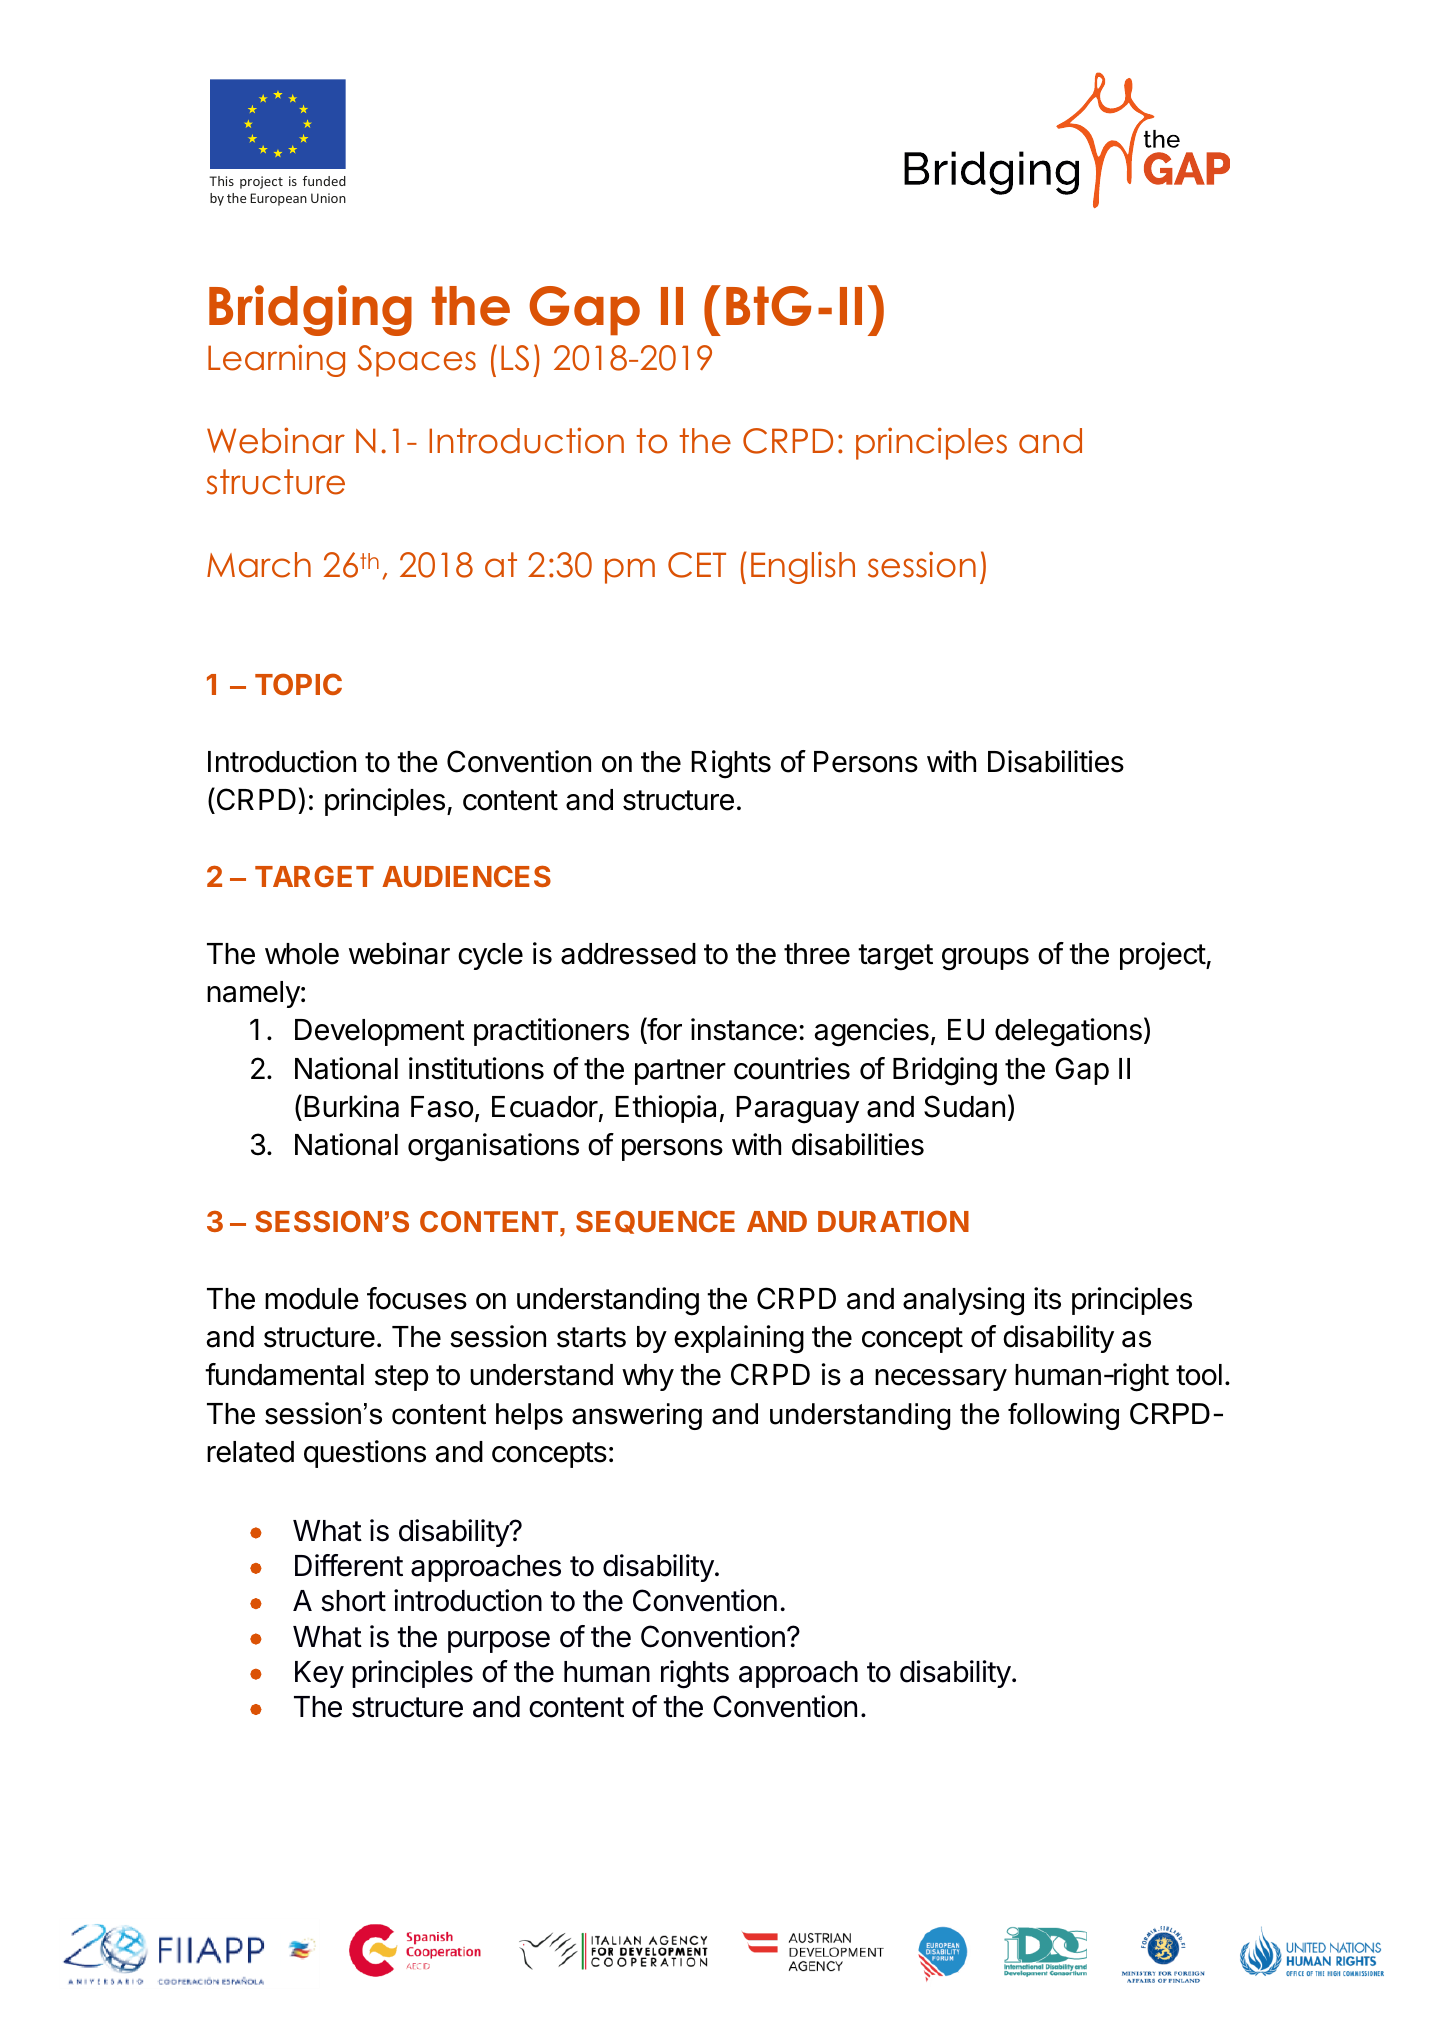 The height and width of the screenshot is (2034, 1439). Describe the element at coordinates (259, 565) in the screenshot. I see `March` at that location.
